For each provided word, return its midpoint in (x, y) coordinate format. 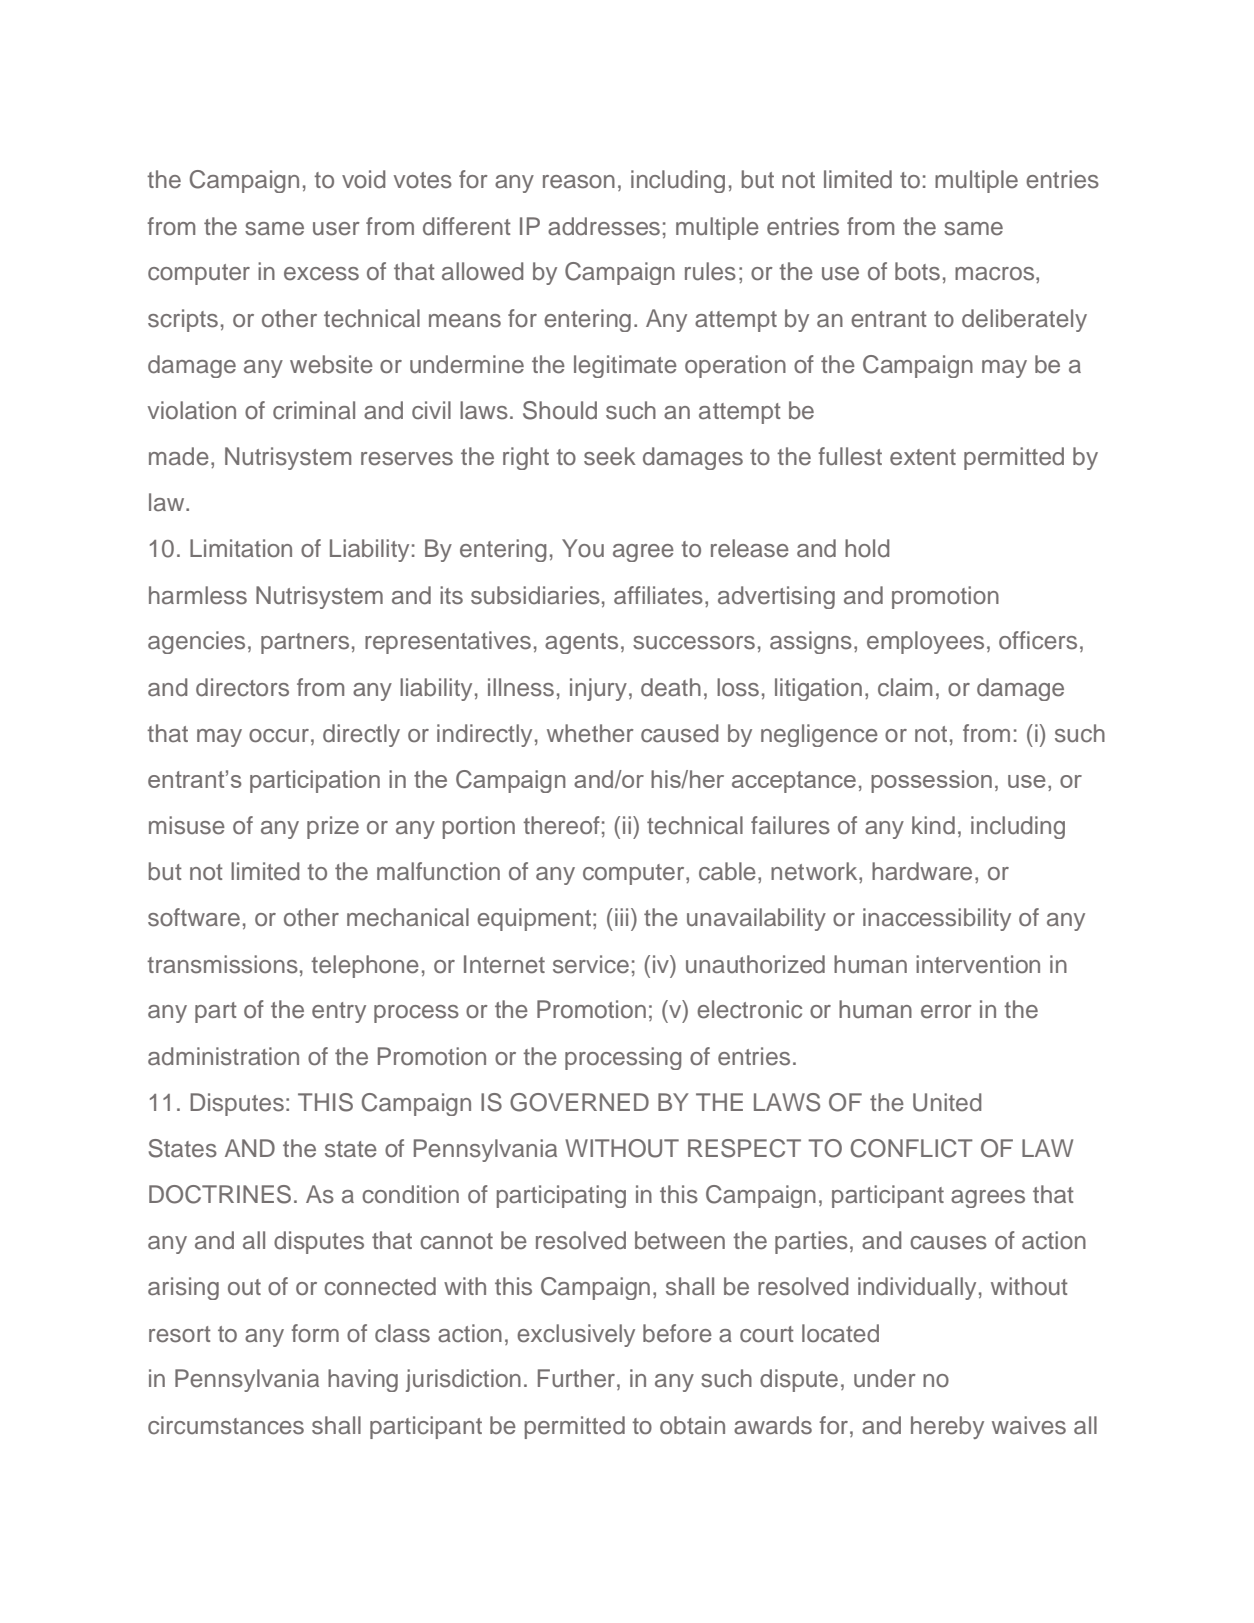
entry (339, 1012)
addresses (604, 226)
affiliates (658, 595)
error (946, 1012)
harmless (198, 595)
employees (925, 642)
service (591, 964)
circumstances (226, 1425)
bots (917, 271)
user (336, 229)
